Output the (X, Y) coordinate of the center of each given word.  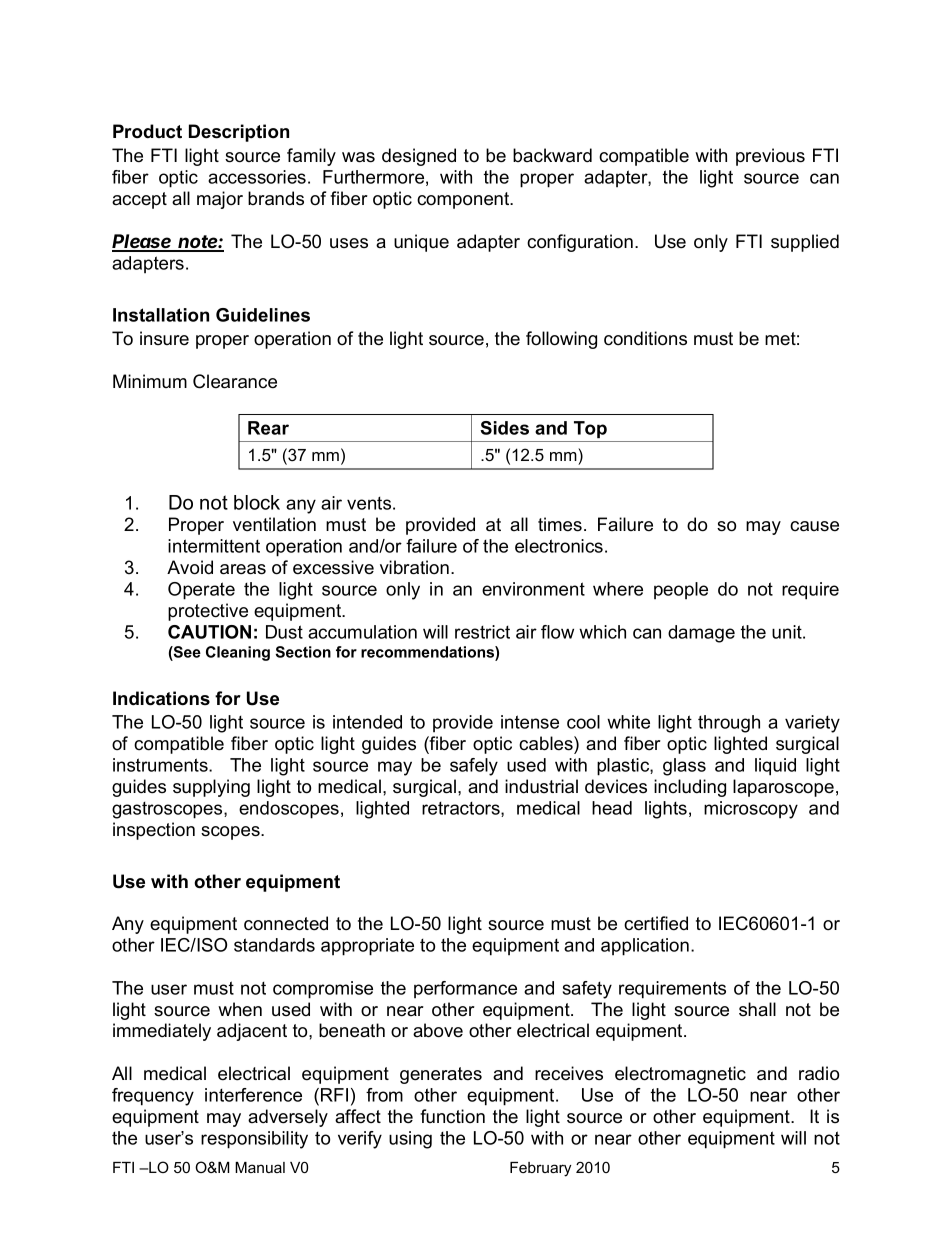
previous (770, 157)
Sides (504, 428)
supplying (211, 788)
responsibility (254, 1140)
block (257, 502)
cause (814, 526)
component (464, 200)
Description (239, 133)
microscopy (751, 810)
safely (474, 767)
